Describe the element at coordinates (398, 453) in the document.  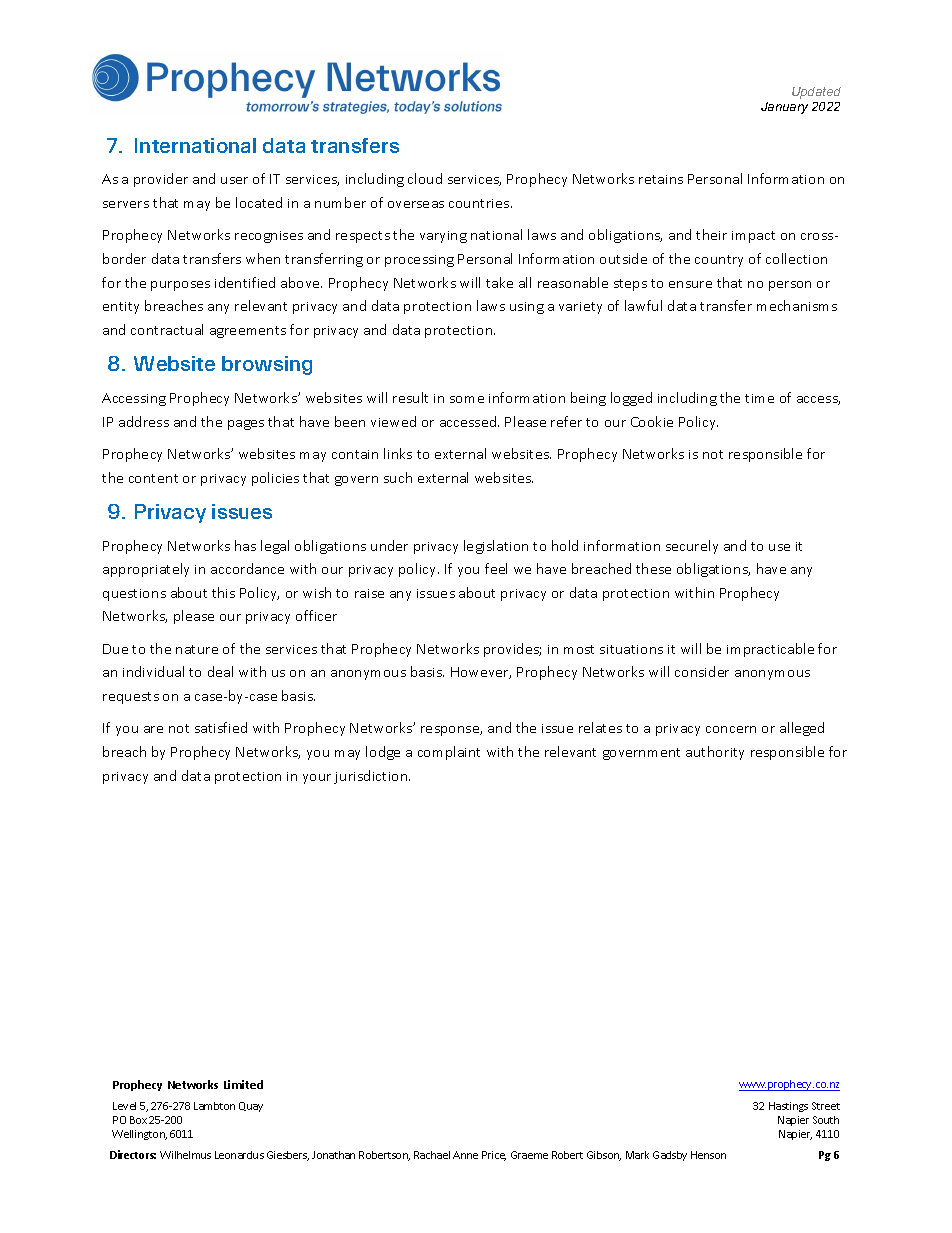
I see `links` at that location.
